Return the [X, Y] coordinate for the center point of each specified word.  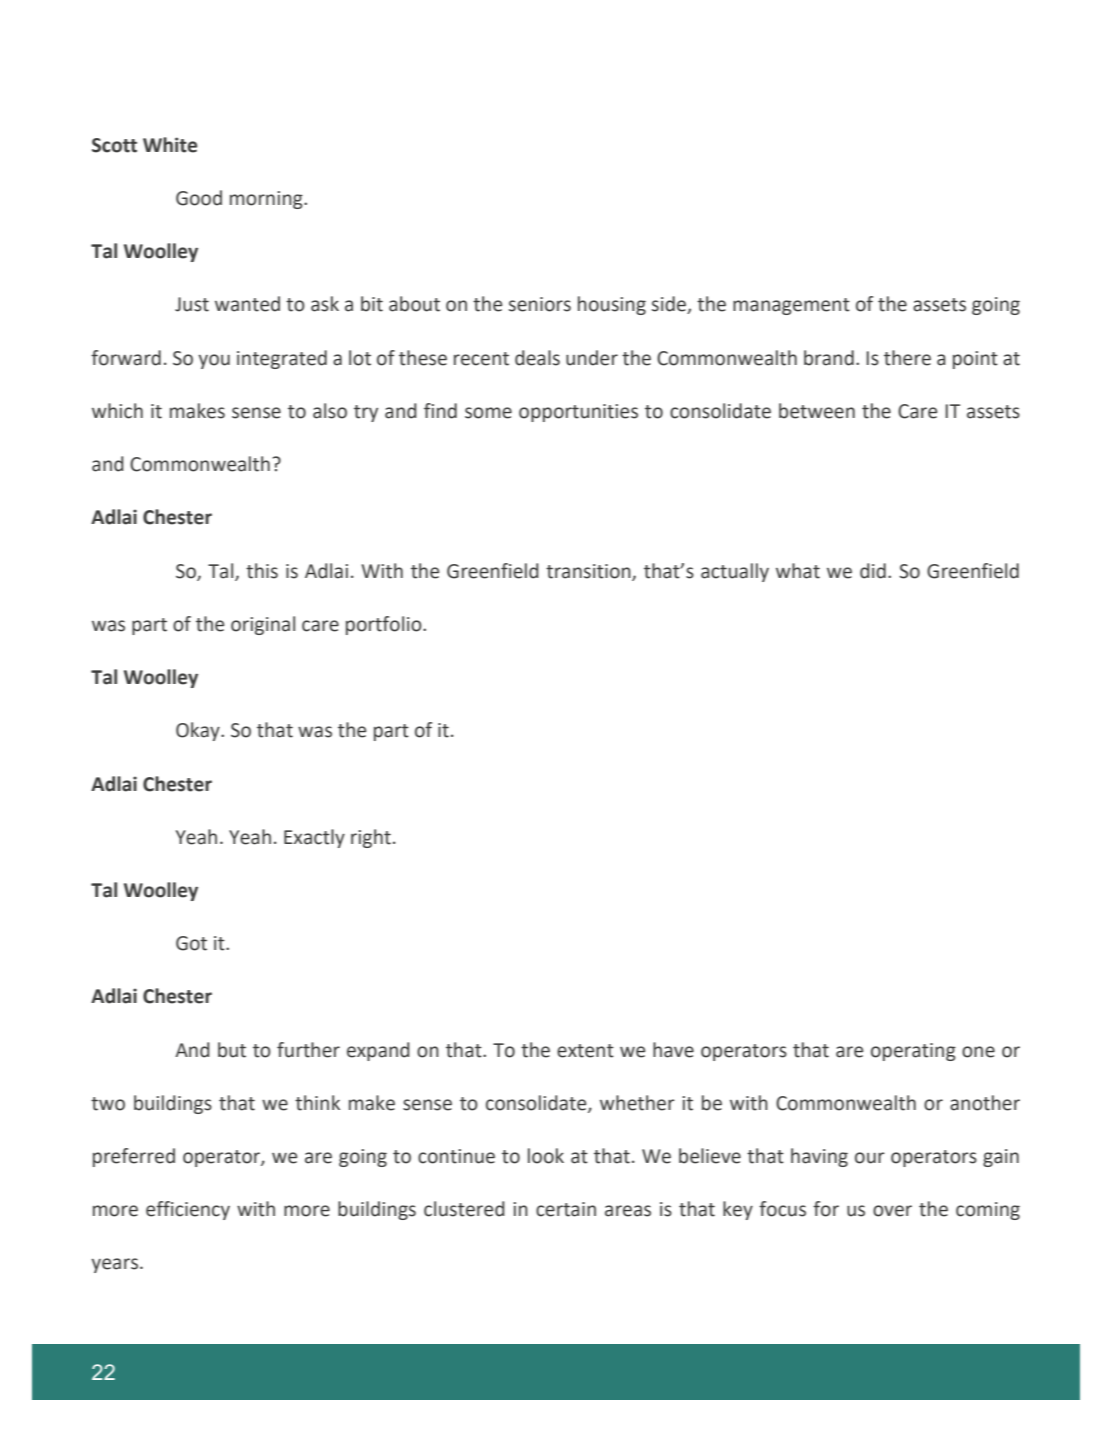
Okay [199, 731]
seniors [540, 304]
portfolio [385, 625]
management [791, 306]
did [873, 571]
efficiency [188, 1210]
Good [199, 198]
